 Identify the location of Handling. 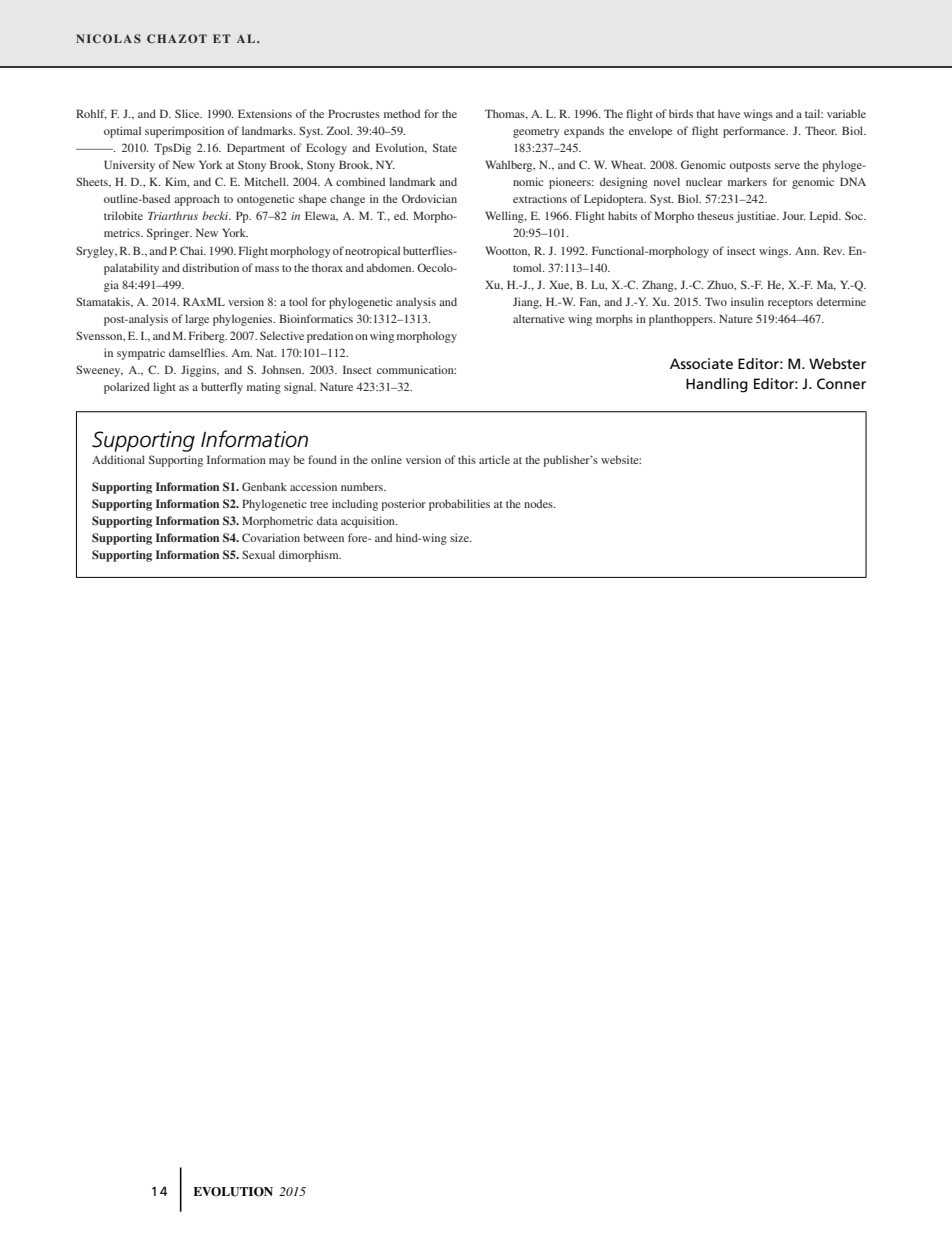
(717, 385).
